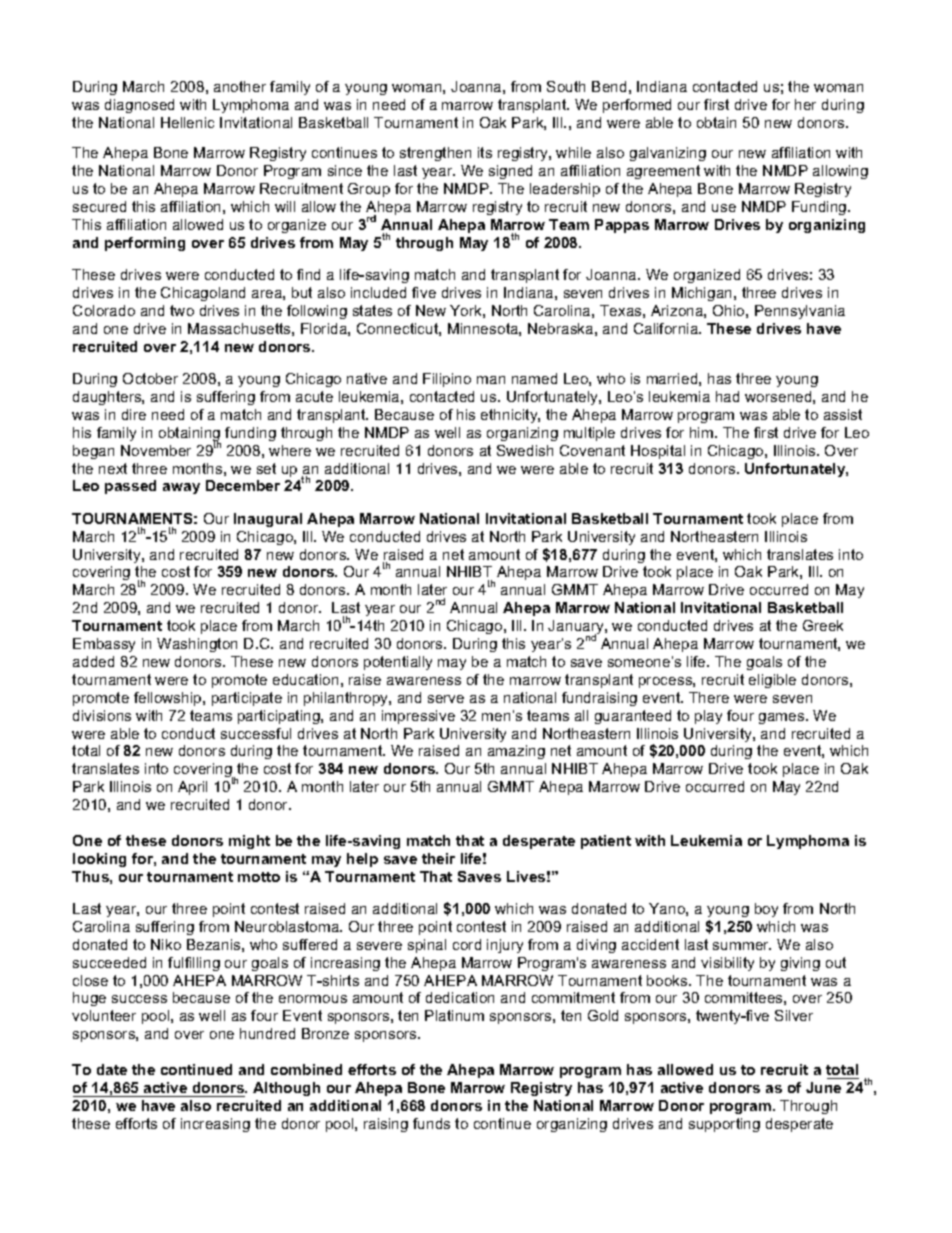  Describe the element at coordinates (431, 1123) in the screenshot. I see `funds` at that location.
